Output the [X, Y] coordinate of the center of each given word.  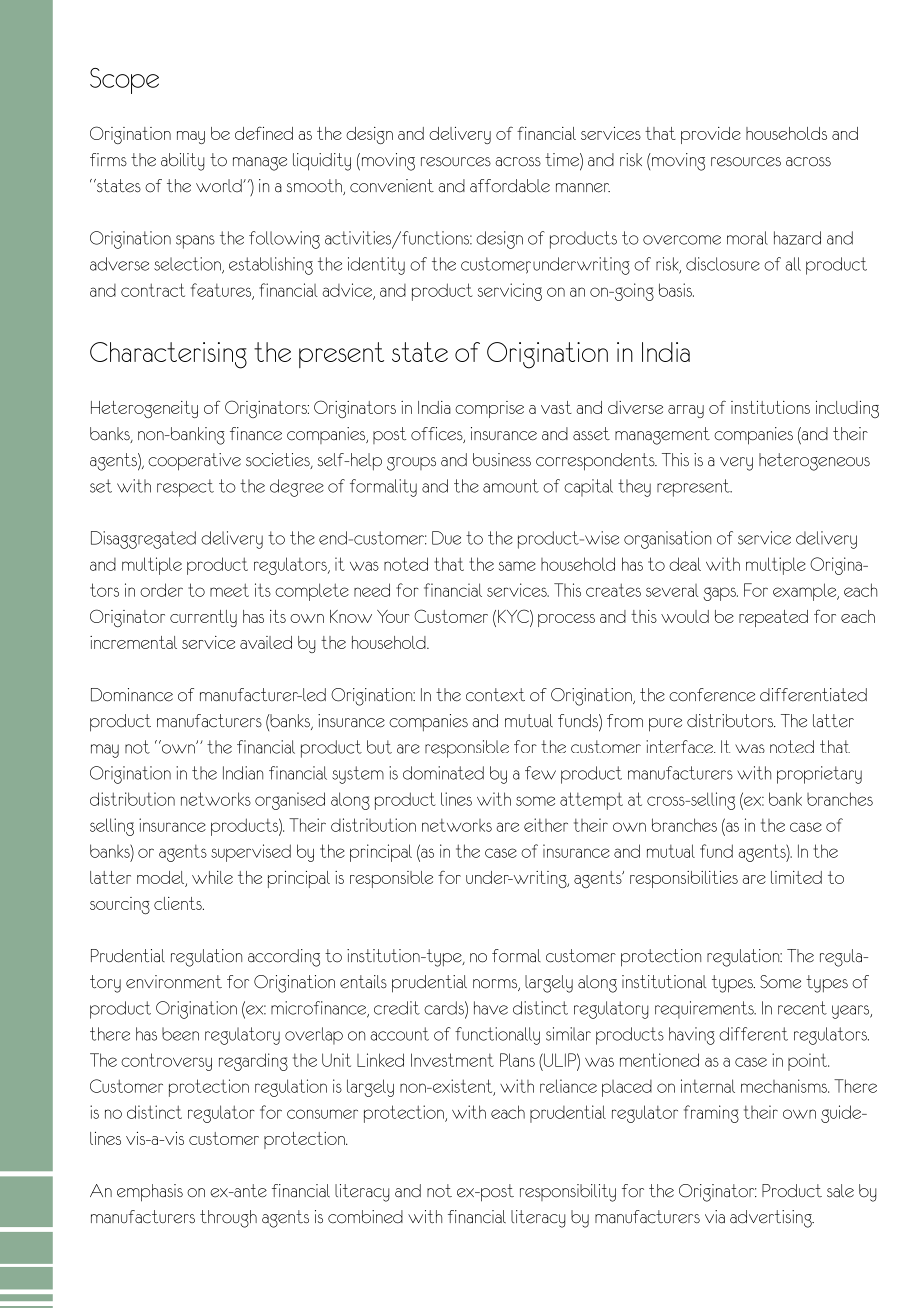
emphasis [150, 1193]
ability [183, 162]
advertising [772, 1219]
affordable [510, 186]
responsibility [568, 1193]
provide [711, 135]
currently [203, 618]
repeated [773, 618]
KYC [514, 616]
